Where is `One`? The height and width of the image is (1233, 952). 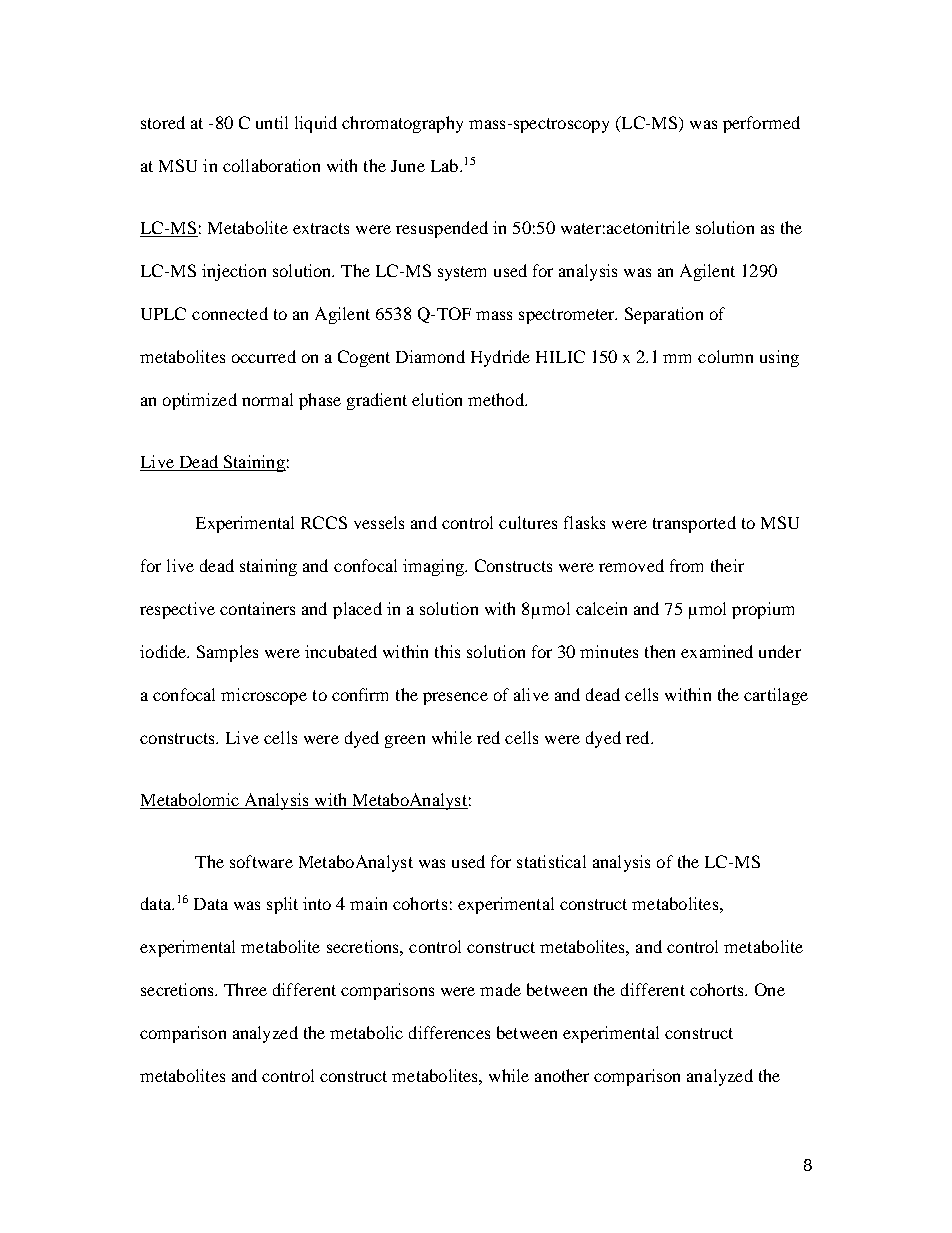
One is located at coordinates (770, 989).
